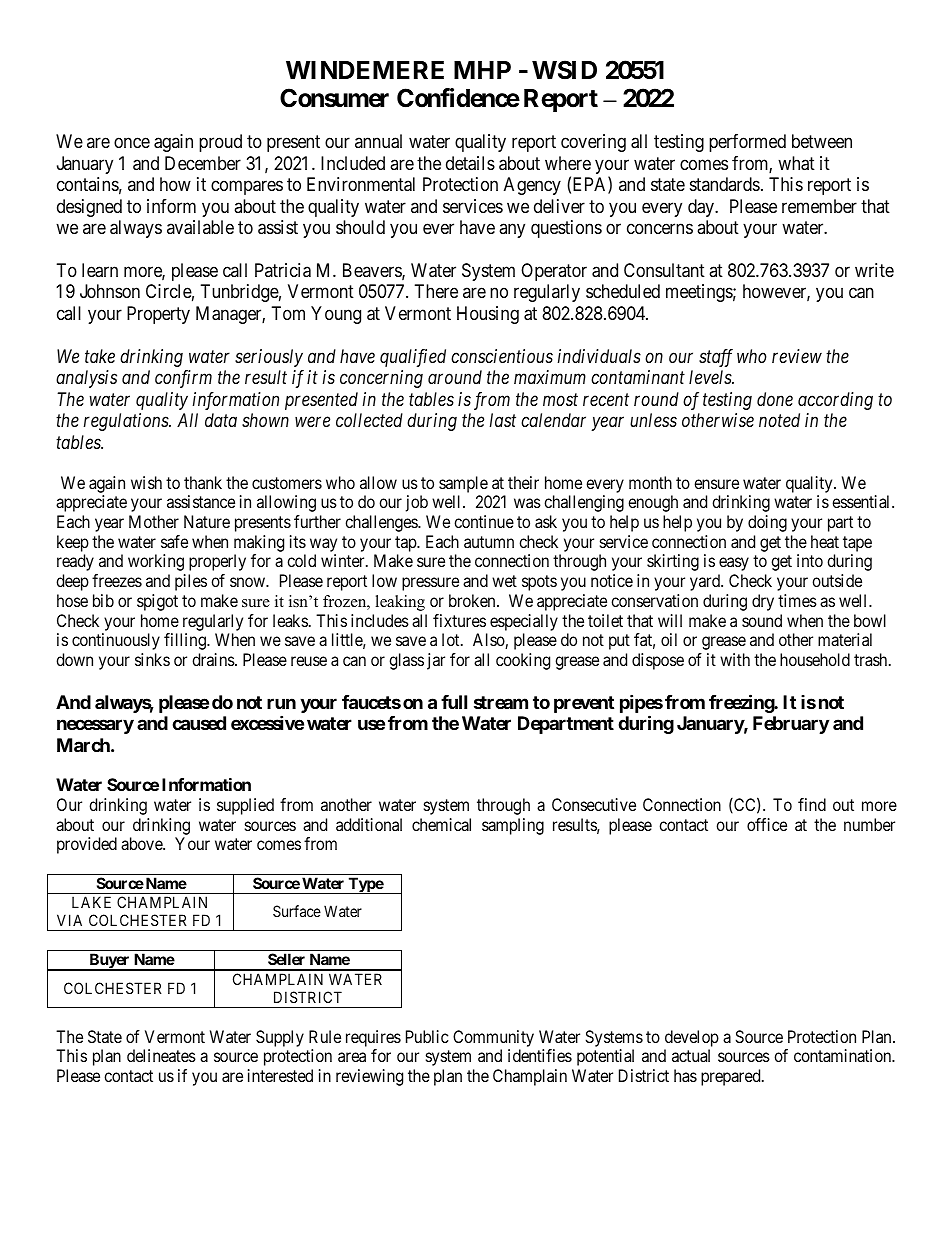  I want to click on full, so click(454, 702).
